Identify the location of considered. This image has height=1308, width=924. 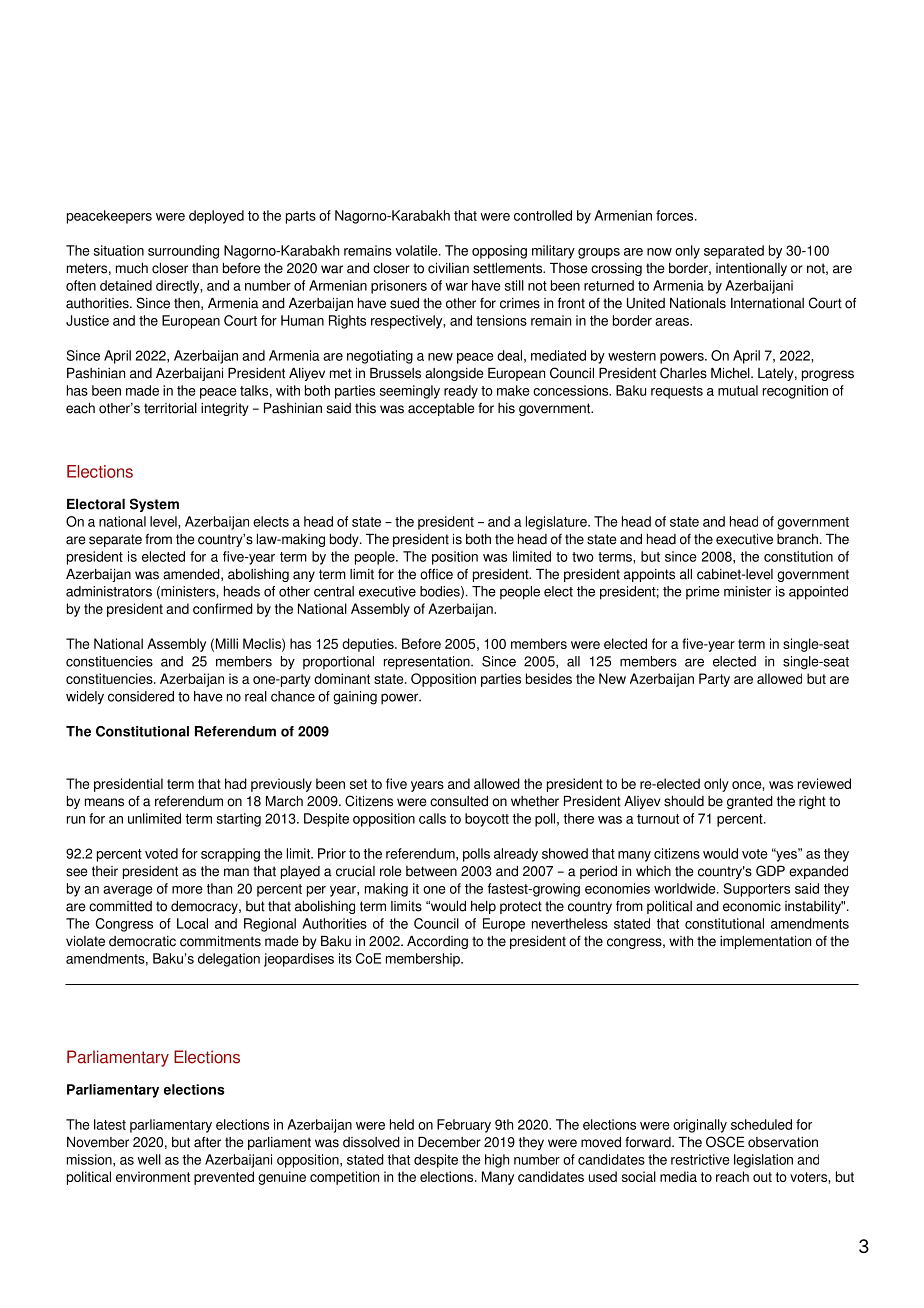
(141, 696).
